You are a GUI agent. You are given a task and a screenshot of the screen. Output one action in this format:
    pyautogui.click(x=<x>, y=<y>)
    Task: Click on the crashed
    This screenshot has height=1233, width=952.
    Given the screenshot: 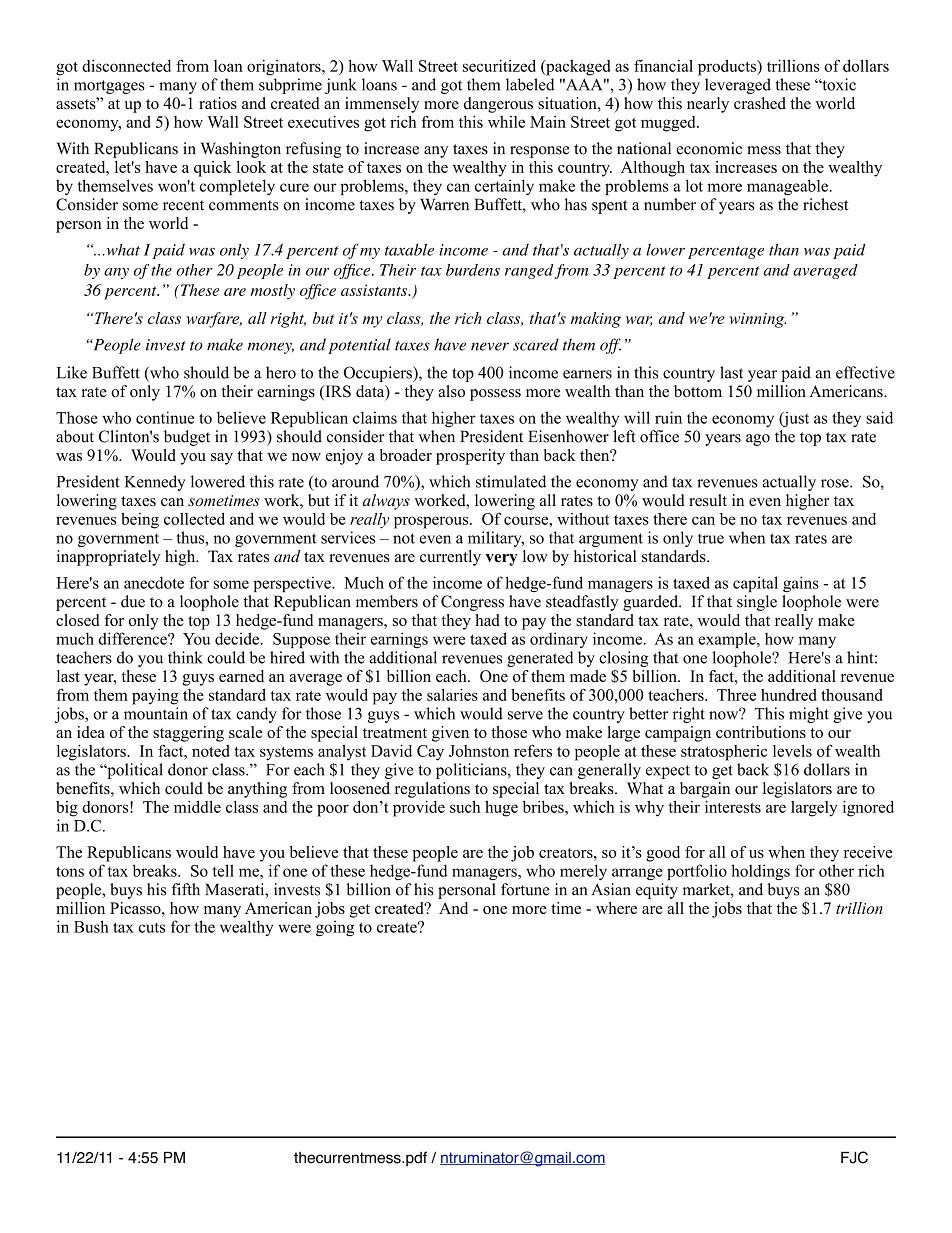 What is the action you would take?
    pyautogui.click(x=760, y=103)
